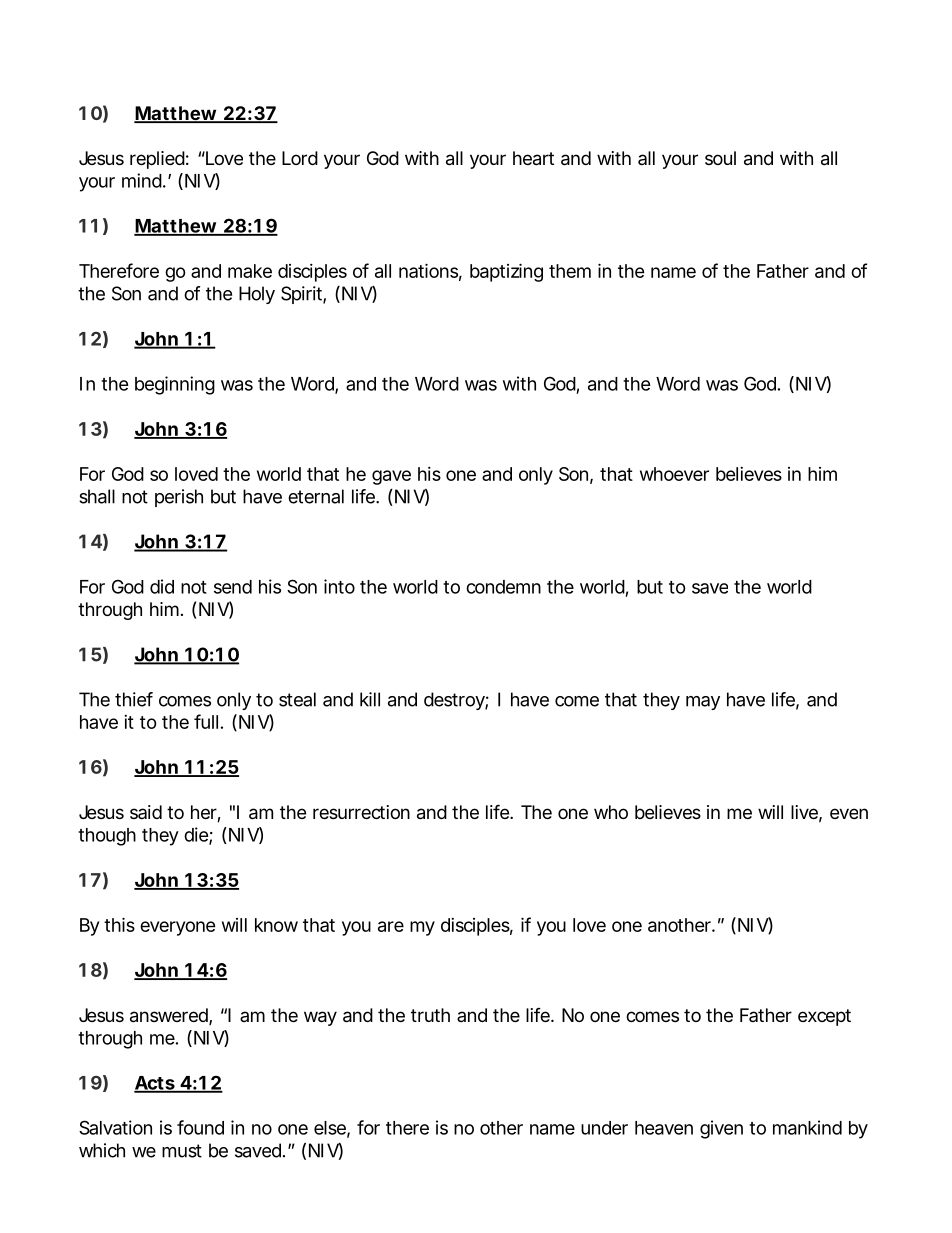 The image size is (952, 1233). I want to click on Lord, so click(300, 158).
